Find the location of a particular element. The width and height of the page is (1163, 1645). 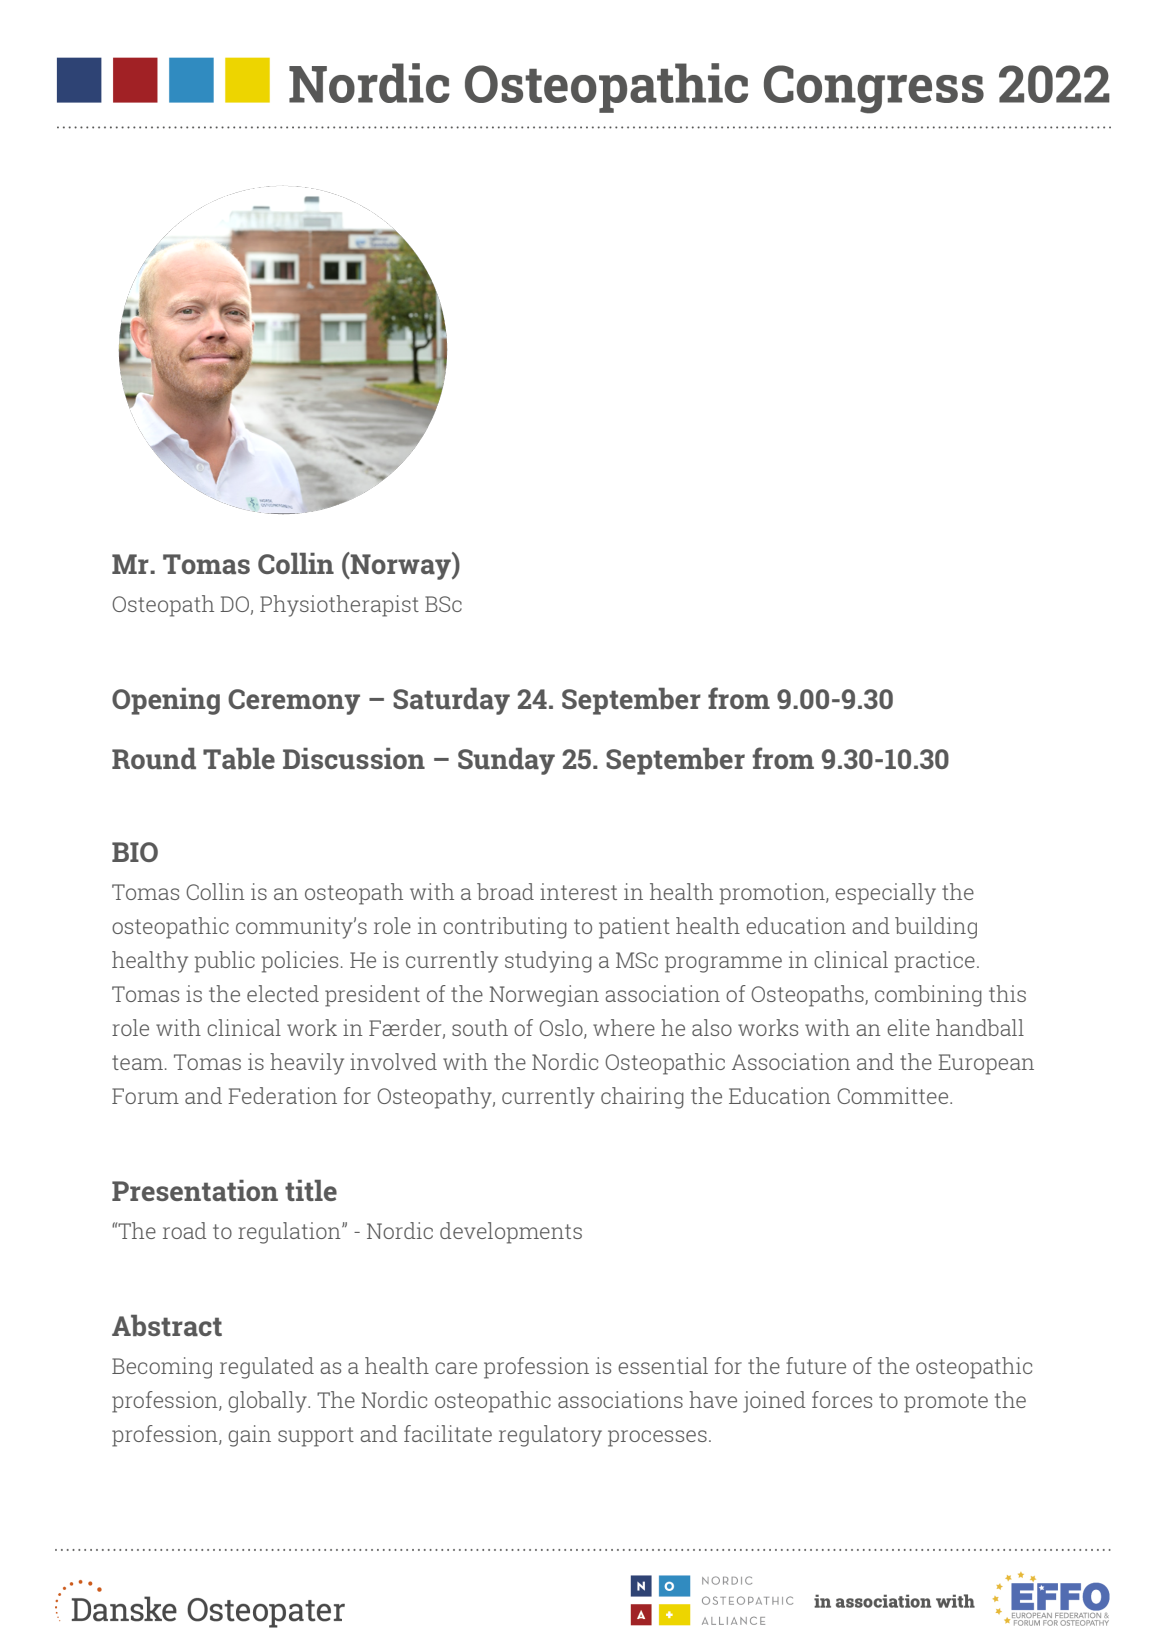

Sunday is located at coordinates (506, 761).
